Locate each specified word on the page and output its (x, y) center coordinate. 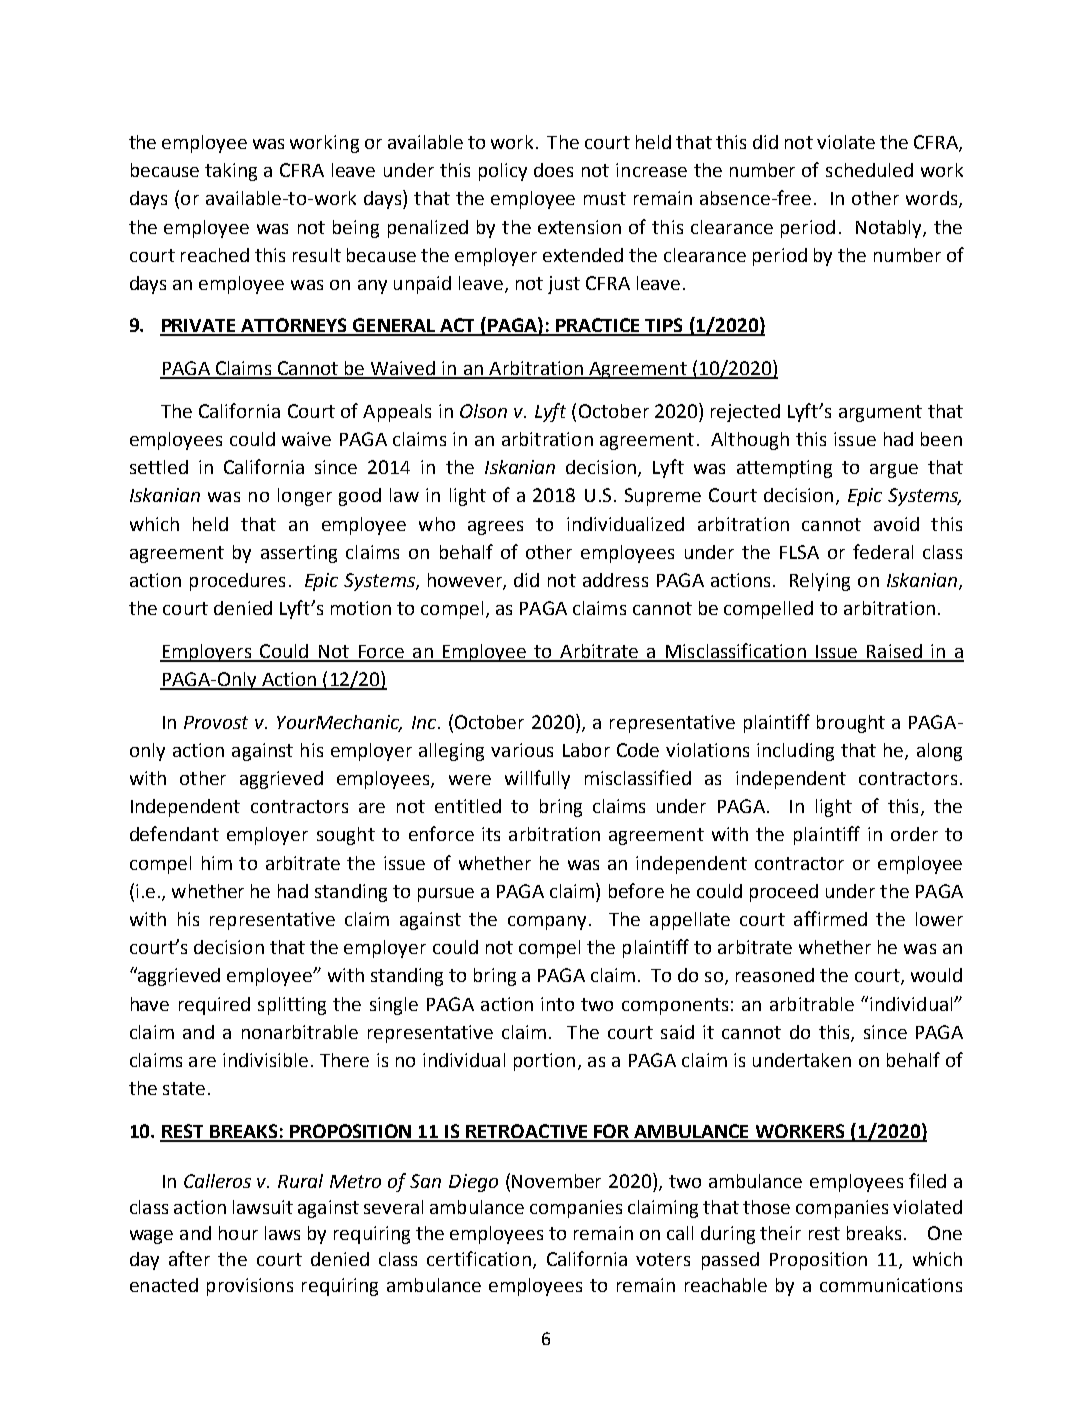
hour (238, 1233)
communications (891, 1285)
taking (231, 172)
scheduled (869, 170)
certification (479, 1258)
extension (579, 227)
